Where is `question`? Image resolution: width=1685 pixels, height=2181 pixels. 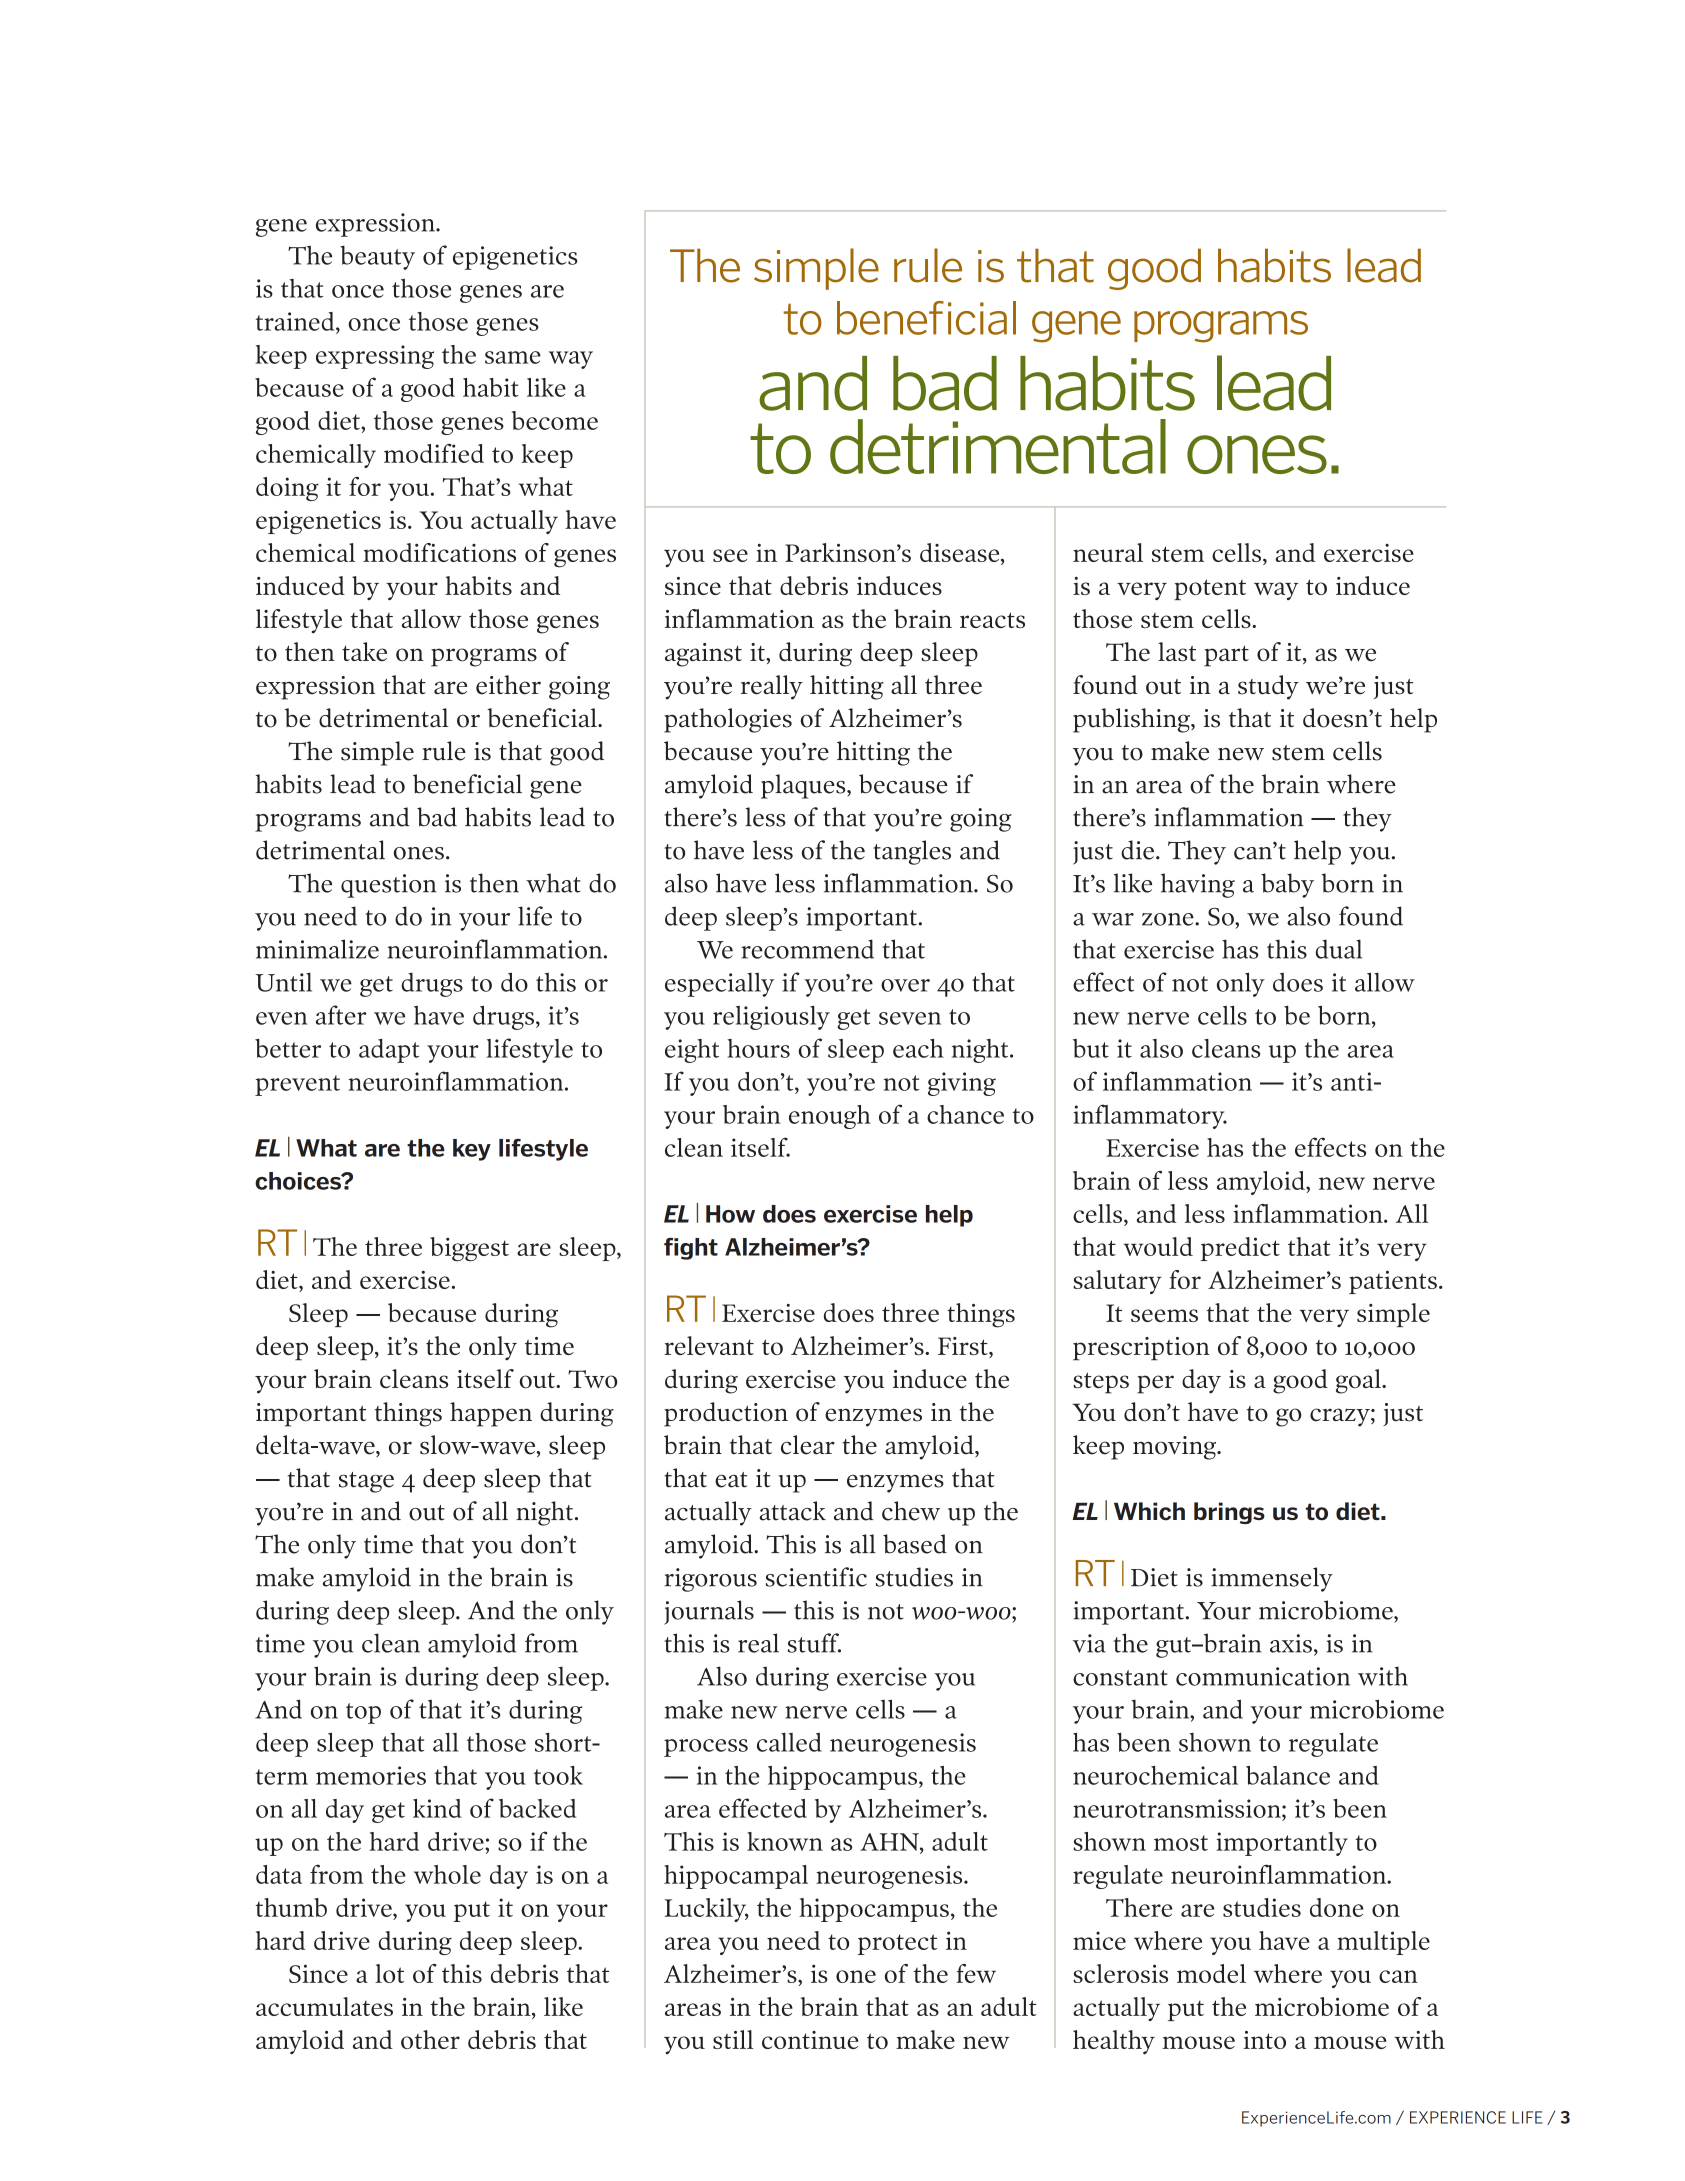 question is located at coordinates (389, 886).
